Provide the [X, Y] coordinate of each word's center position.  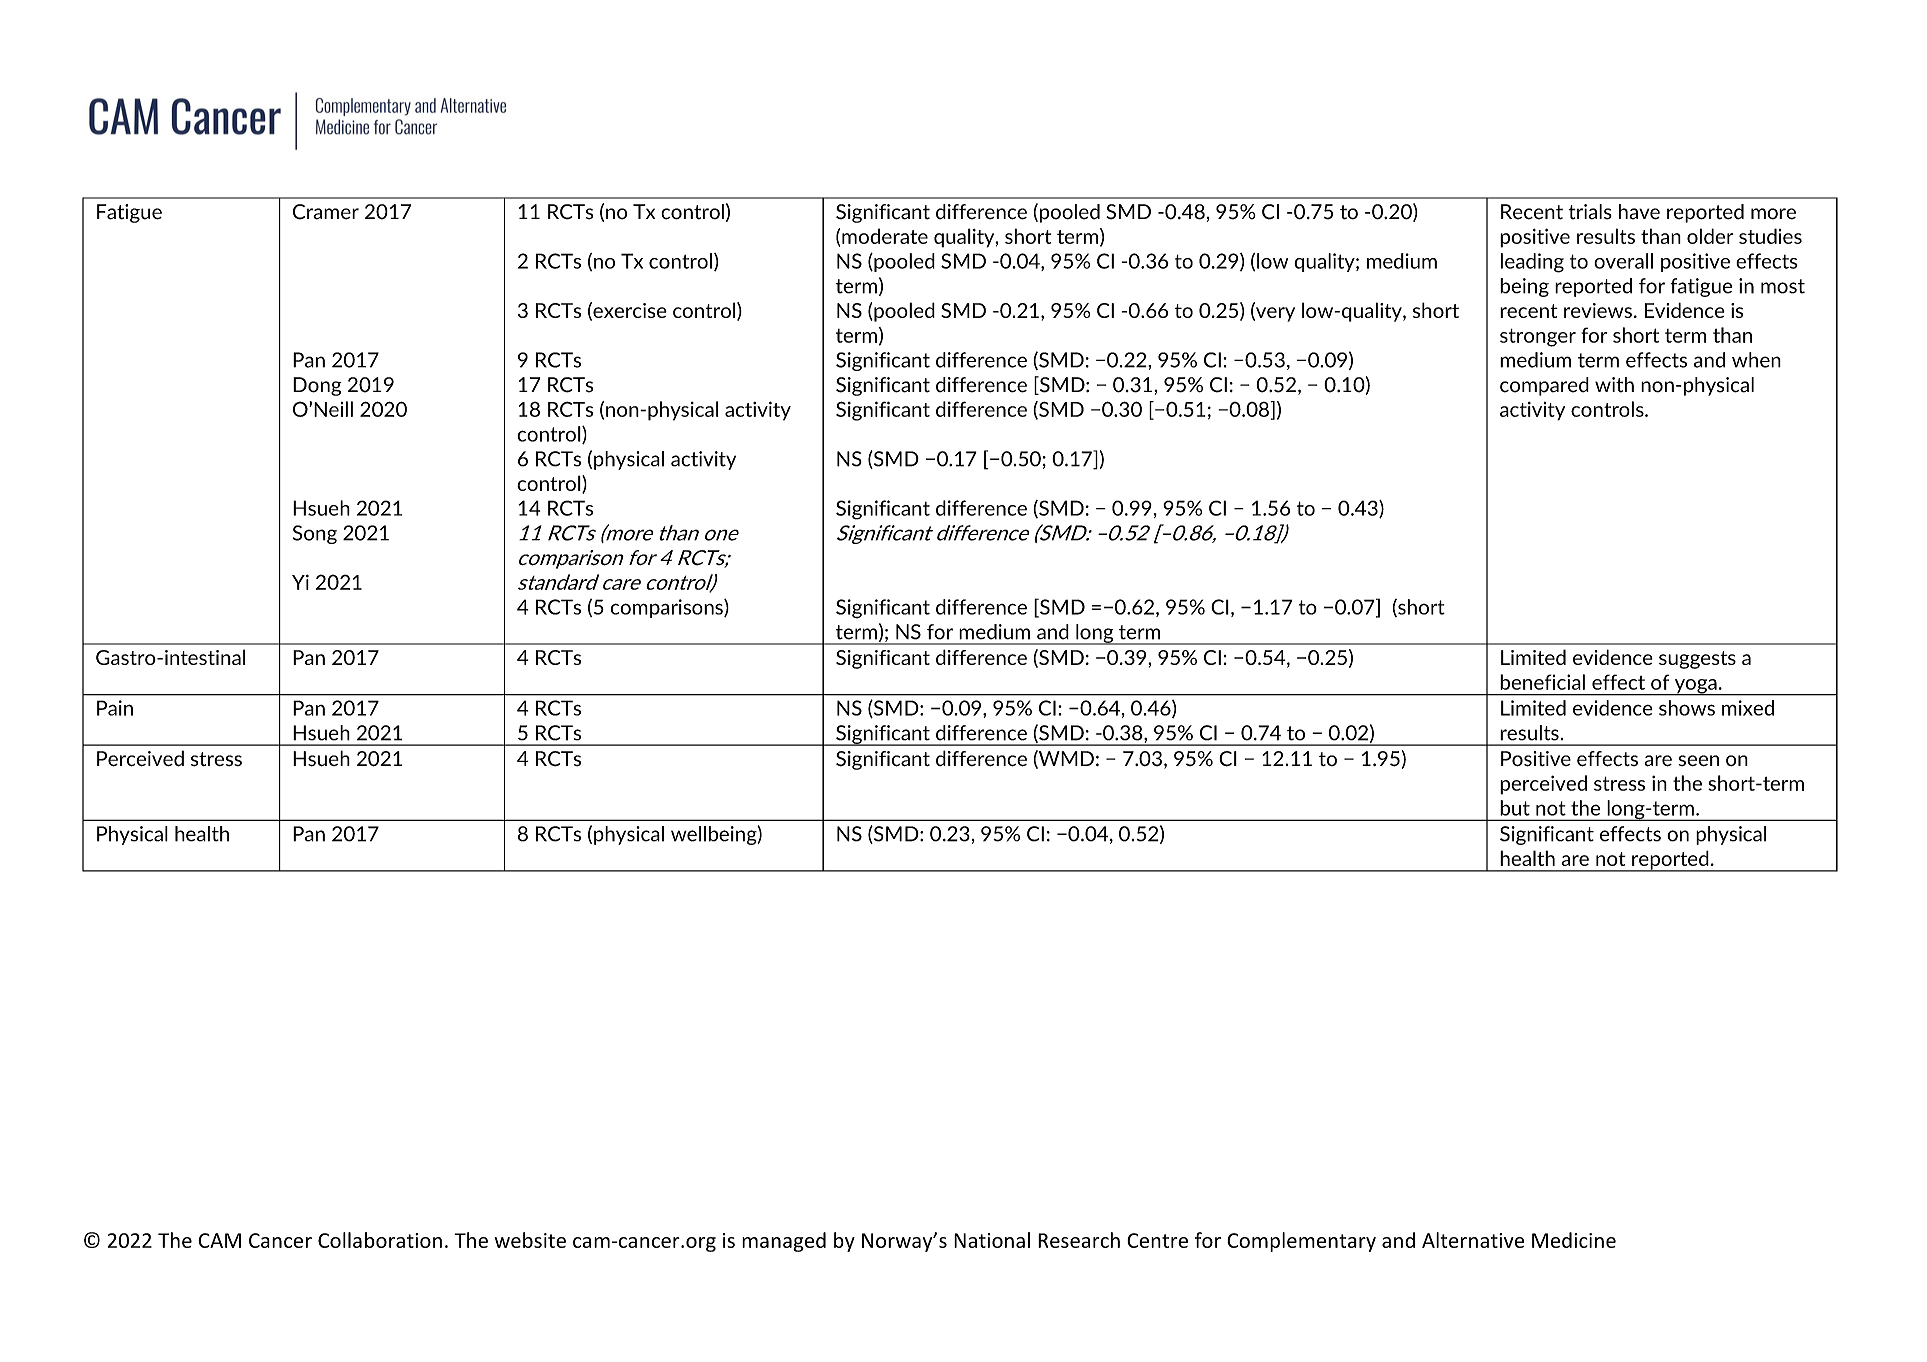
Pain [115, 708]
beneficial [1542, 682]
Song [315, 534]
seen [1698, 760]
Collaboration [380, 1240]
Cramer [326, 212]
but [1515, 808]
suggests [1697, 660]
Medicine [1574, 1240]
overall [1623, 261]
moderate [885, 236]
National [992, 1240]
